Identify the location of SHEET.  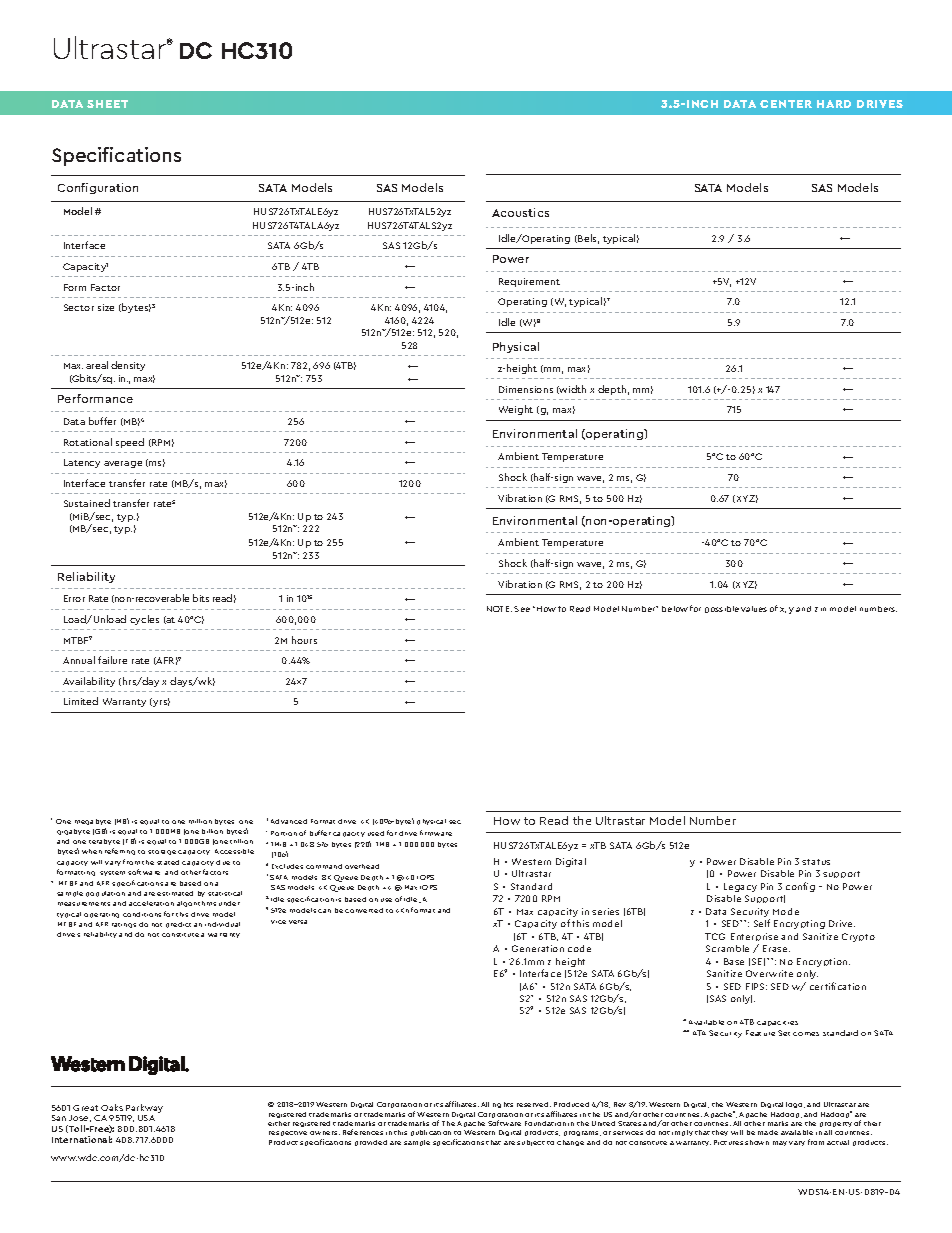
(107, 104).
